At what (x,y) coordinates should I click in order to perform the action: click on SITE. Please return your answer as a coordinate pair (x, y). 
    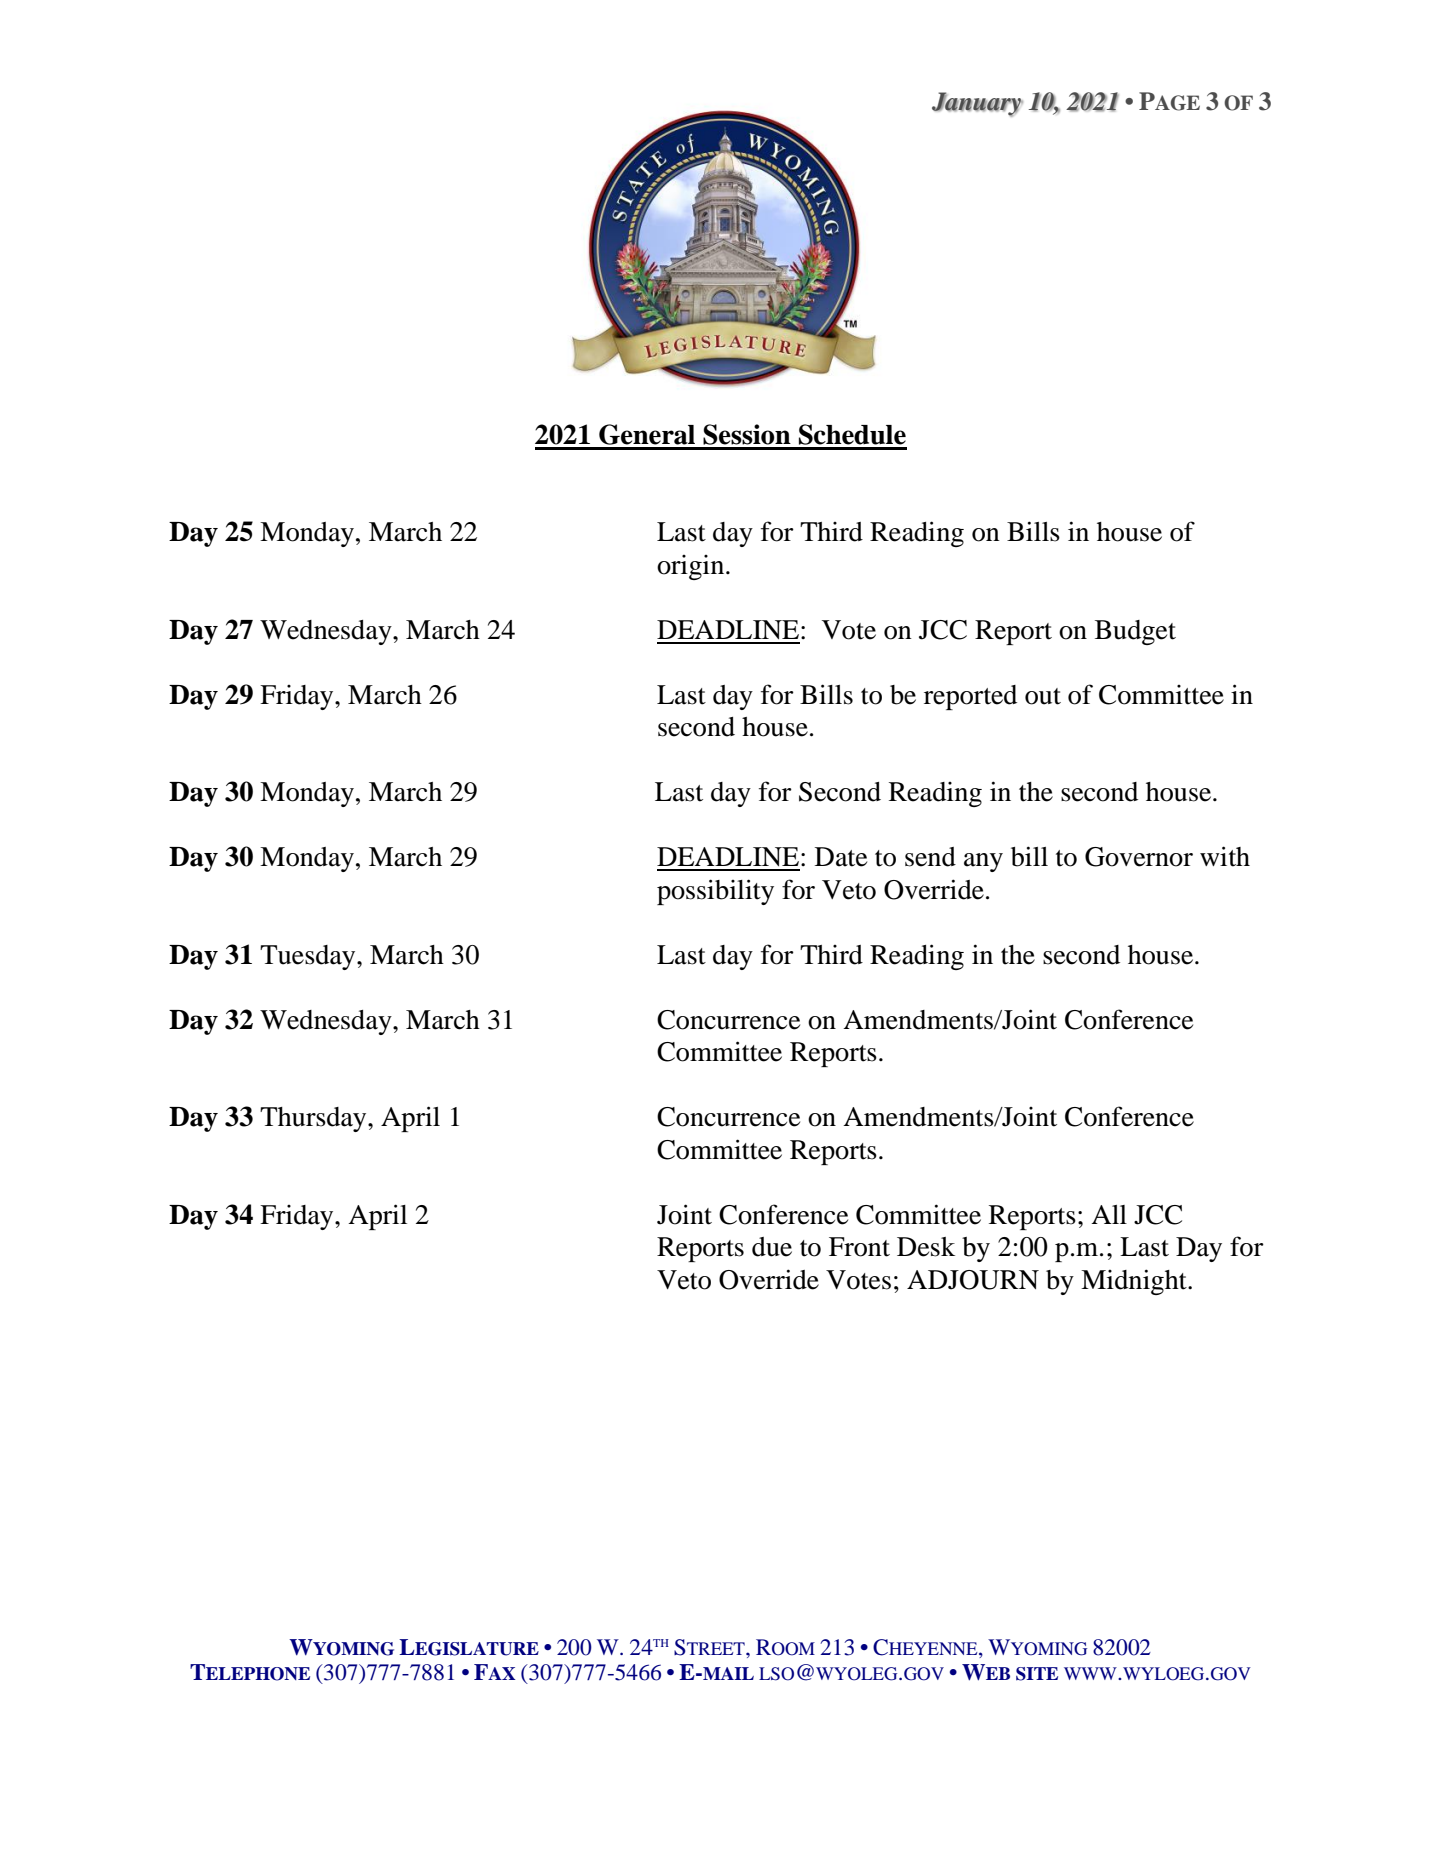
    Looking at the image, I should click on (1037, 1674).
